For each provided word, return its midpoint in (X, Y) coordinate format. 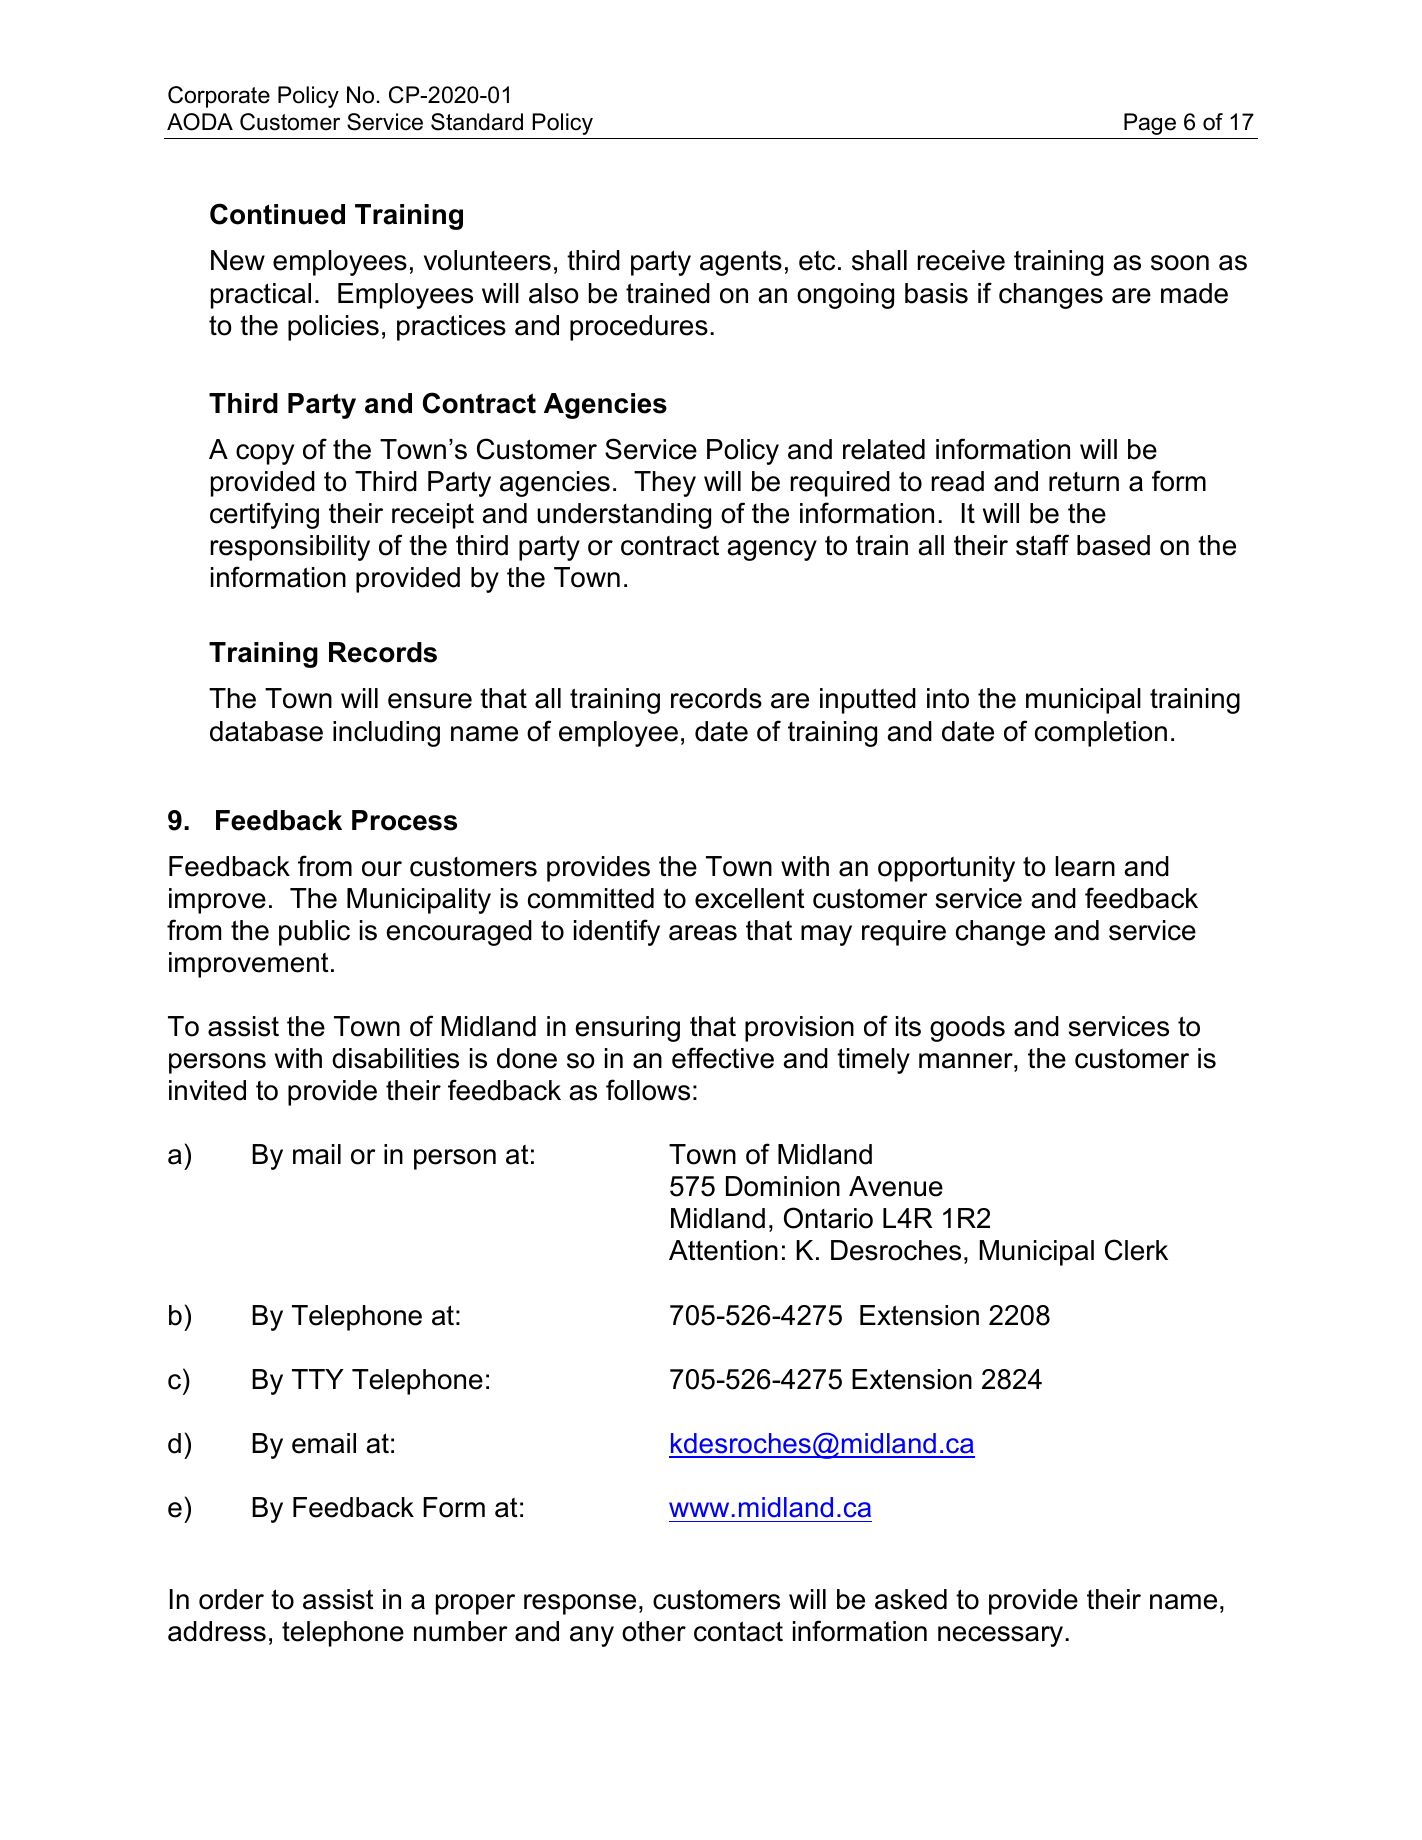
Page (1150, 124)
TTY (318, 1379)
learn (1085, 866)
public (314, 933)
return (1084, 482)
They (665, 484)
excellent (750, 898)
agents (741, 263)
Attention (723, 1250)
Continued (277, 214)
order (231, 1599)
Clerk (1136, 1250)
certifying (264, 515)
